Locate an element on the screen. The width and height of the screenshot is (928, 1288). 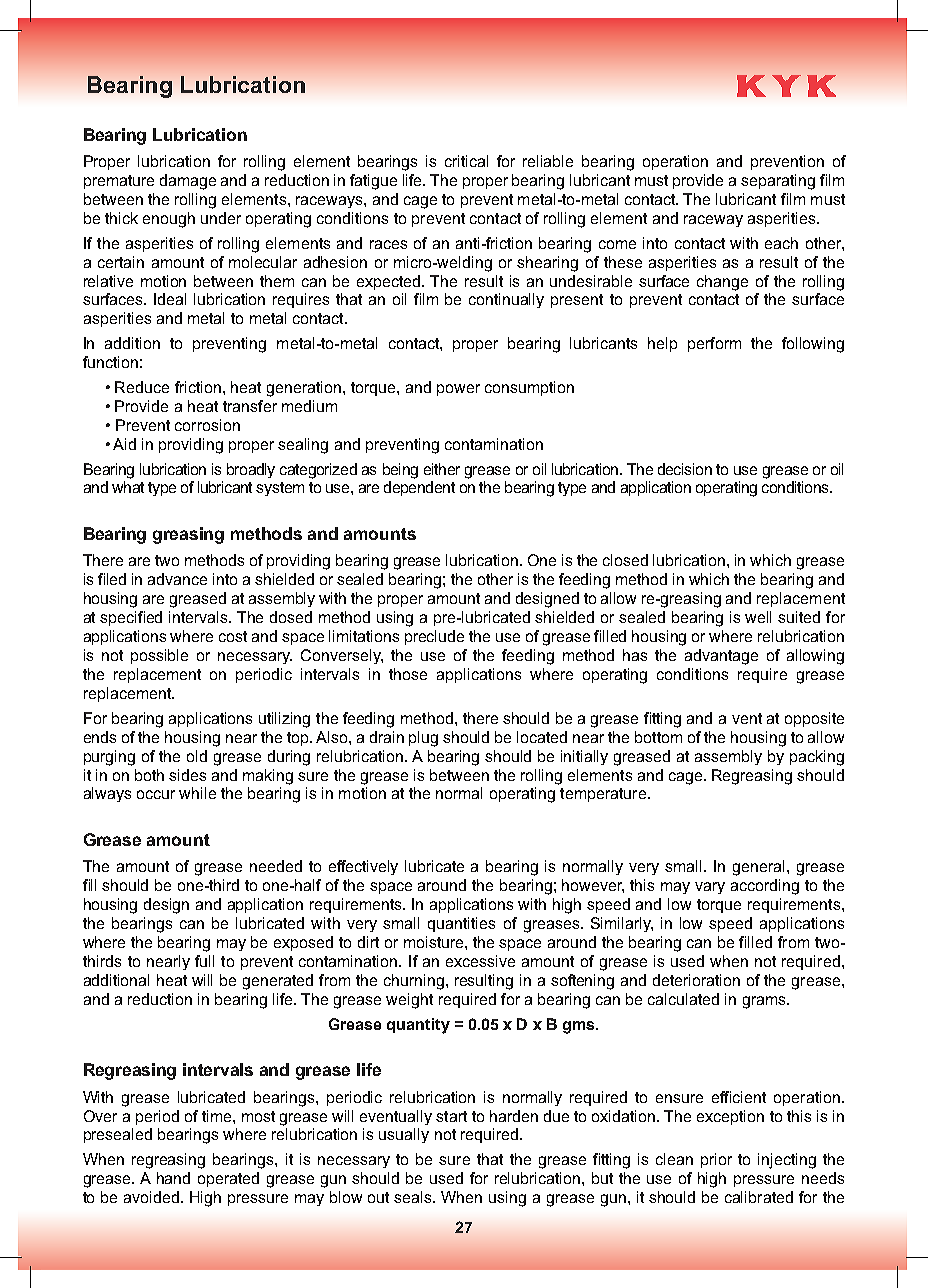
prior is located at coordinates (716, 1160).
